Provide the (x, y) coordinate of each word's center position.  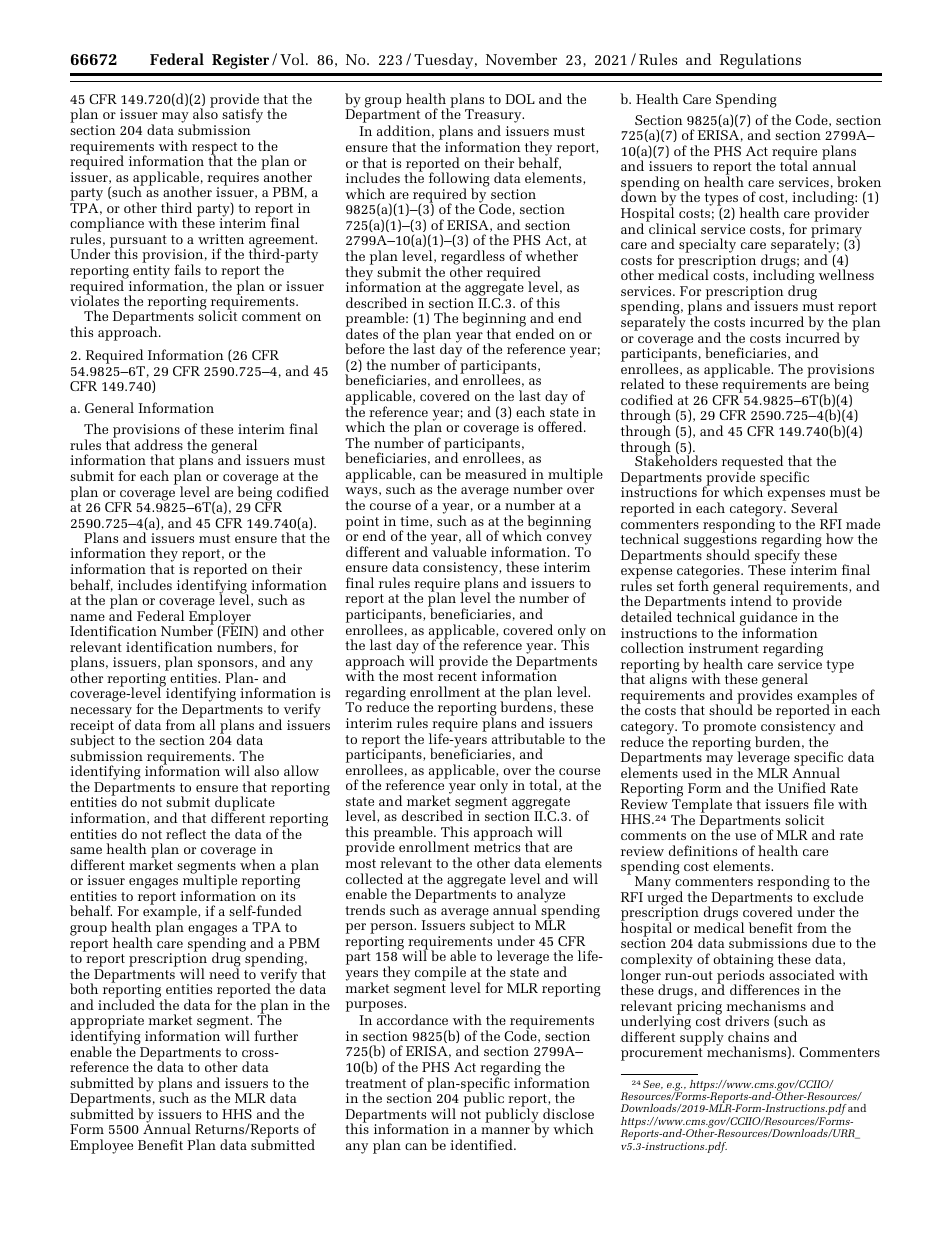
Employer (221, 617)
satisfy (242, 117)
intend (751, 600)
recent (457, 676)
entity (151, 273)
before (365, 348)
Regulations (760, 61)
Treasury (494, 117)
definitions (703, 850)
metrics (497, 847)
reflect (186, 833)
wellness (846, 274)
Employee (101, 1146)
